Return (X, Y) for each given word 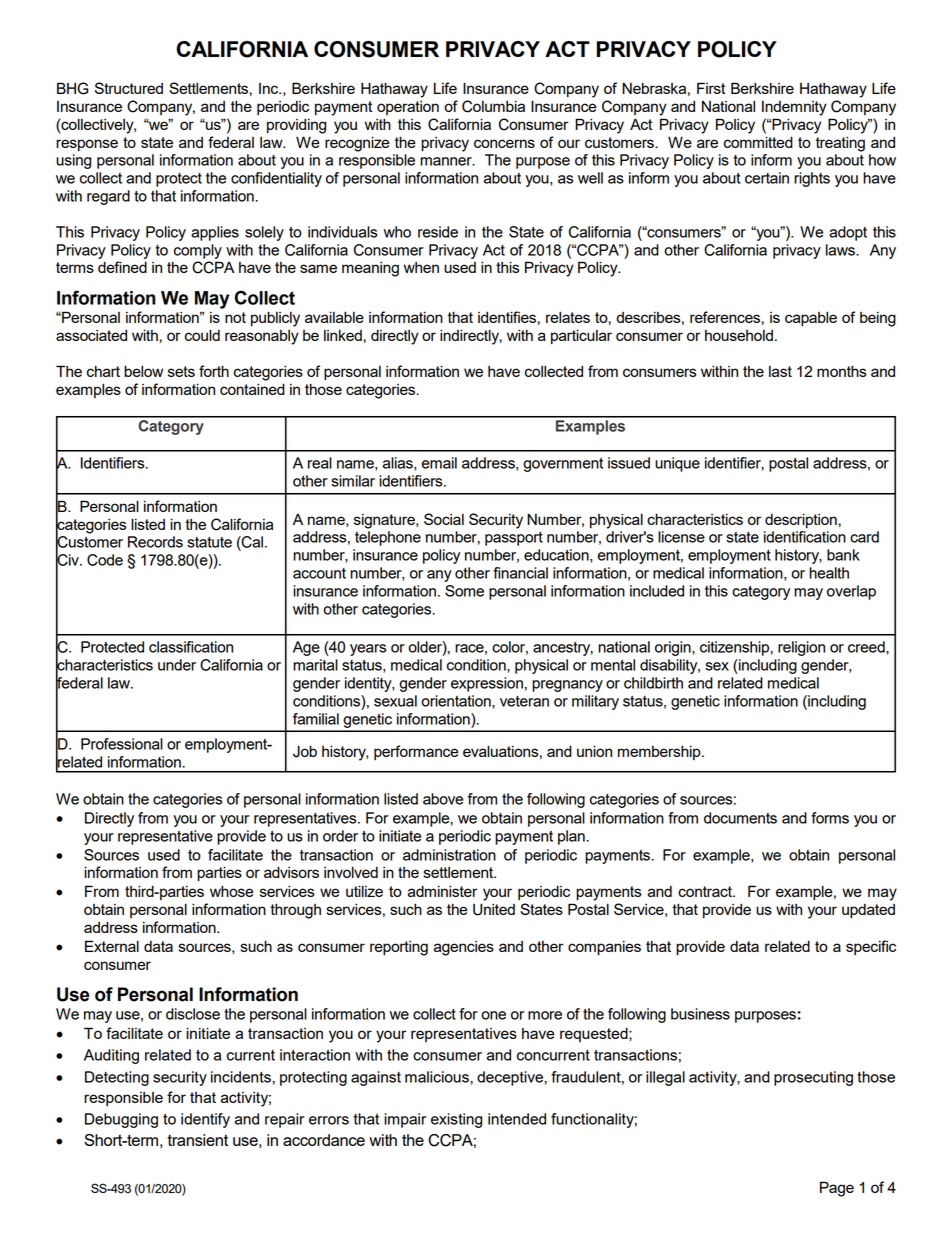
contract (706, 891)
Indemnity (794, 108)
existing (456, 1120)
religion (801, 648)
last (780, 371)
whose (232, 891)
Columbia (493, 106)
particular (581, 337)
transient (197, 1140)
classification (191, 647)
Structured (129, 88)
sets (181, 371)
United (494, 909)
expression (487, 684)
